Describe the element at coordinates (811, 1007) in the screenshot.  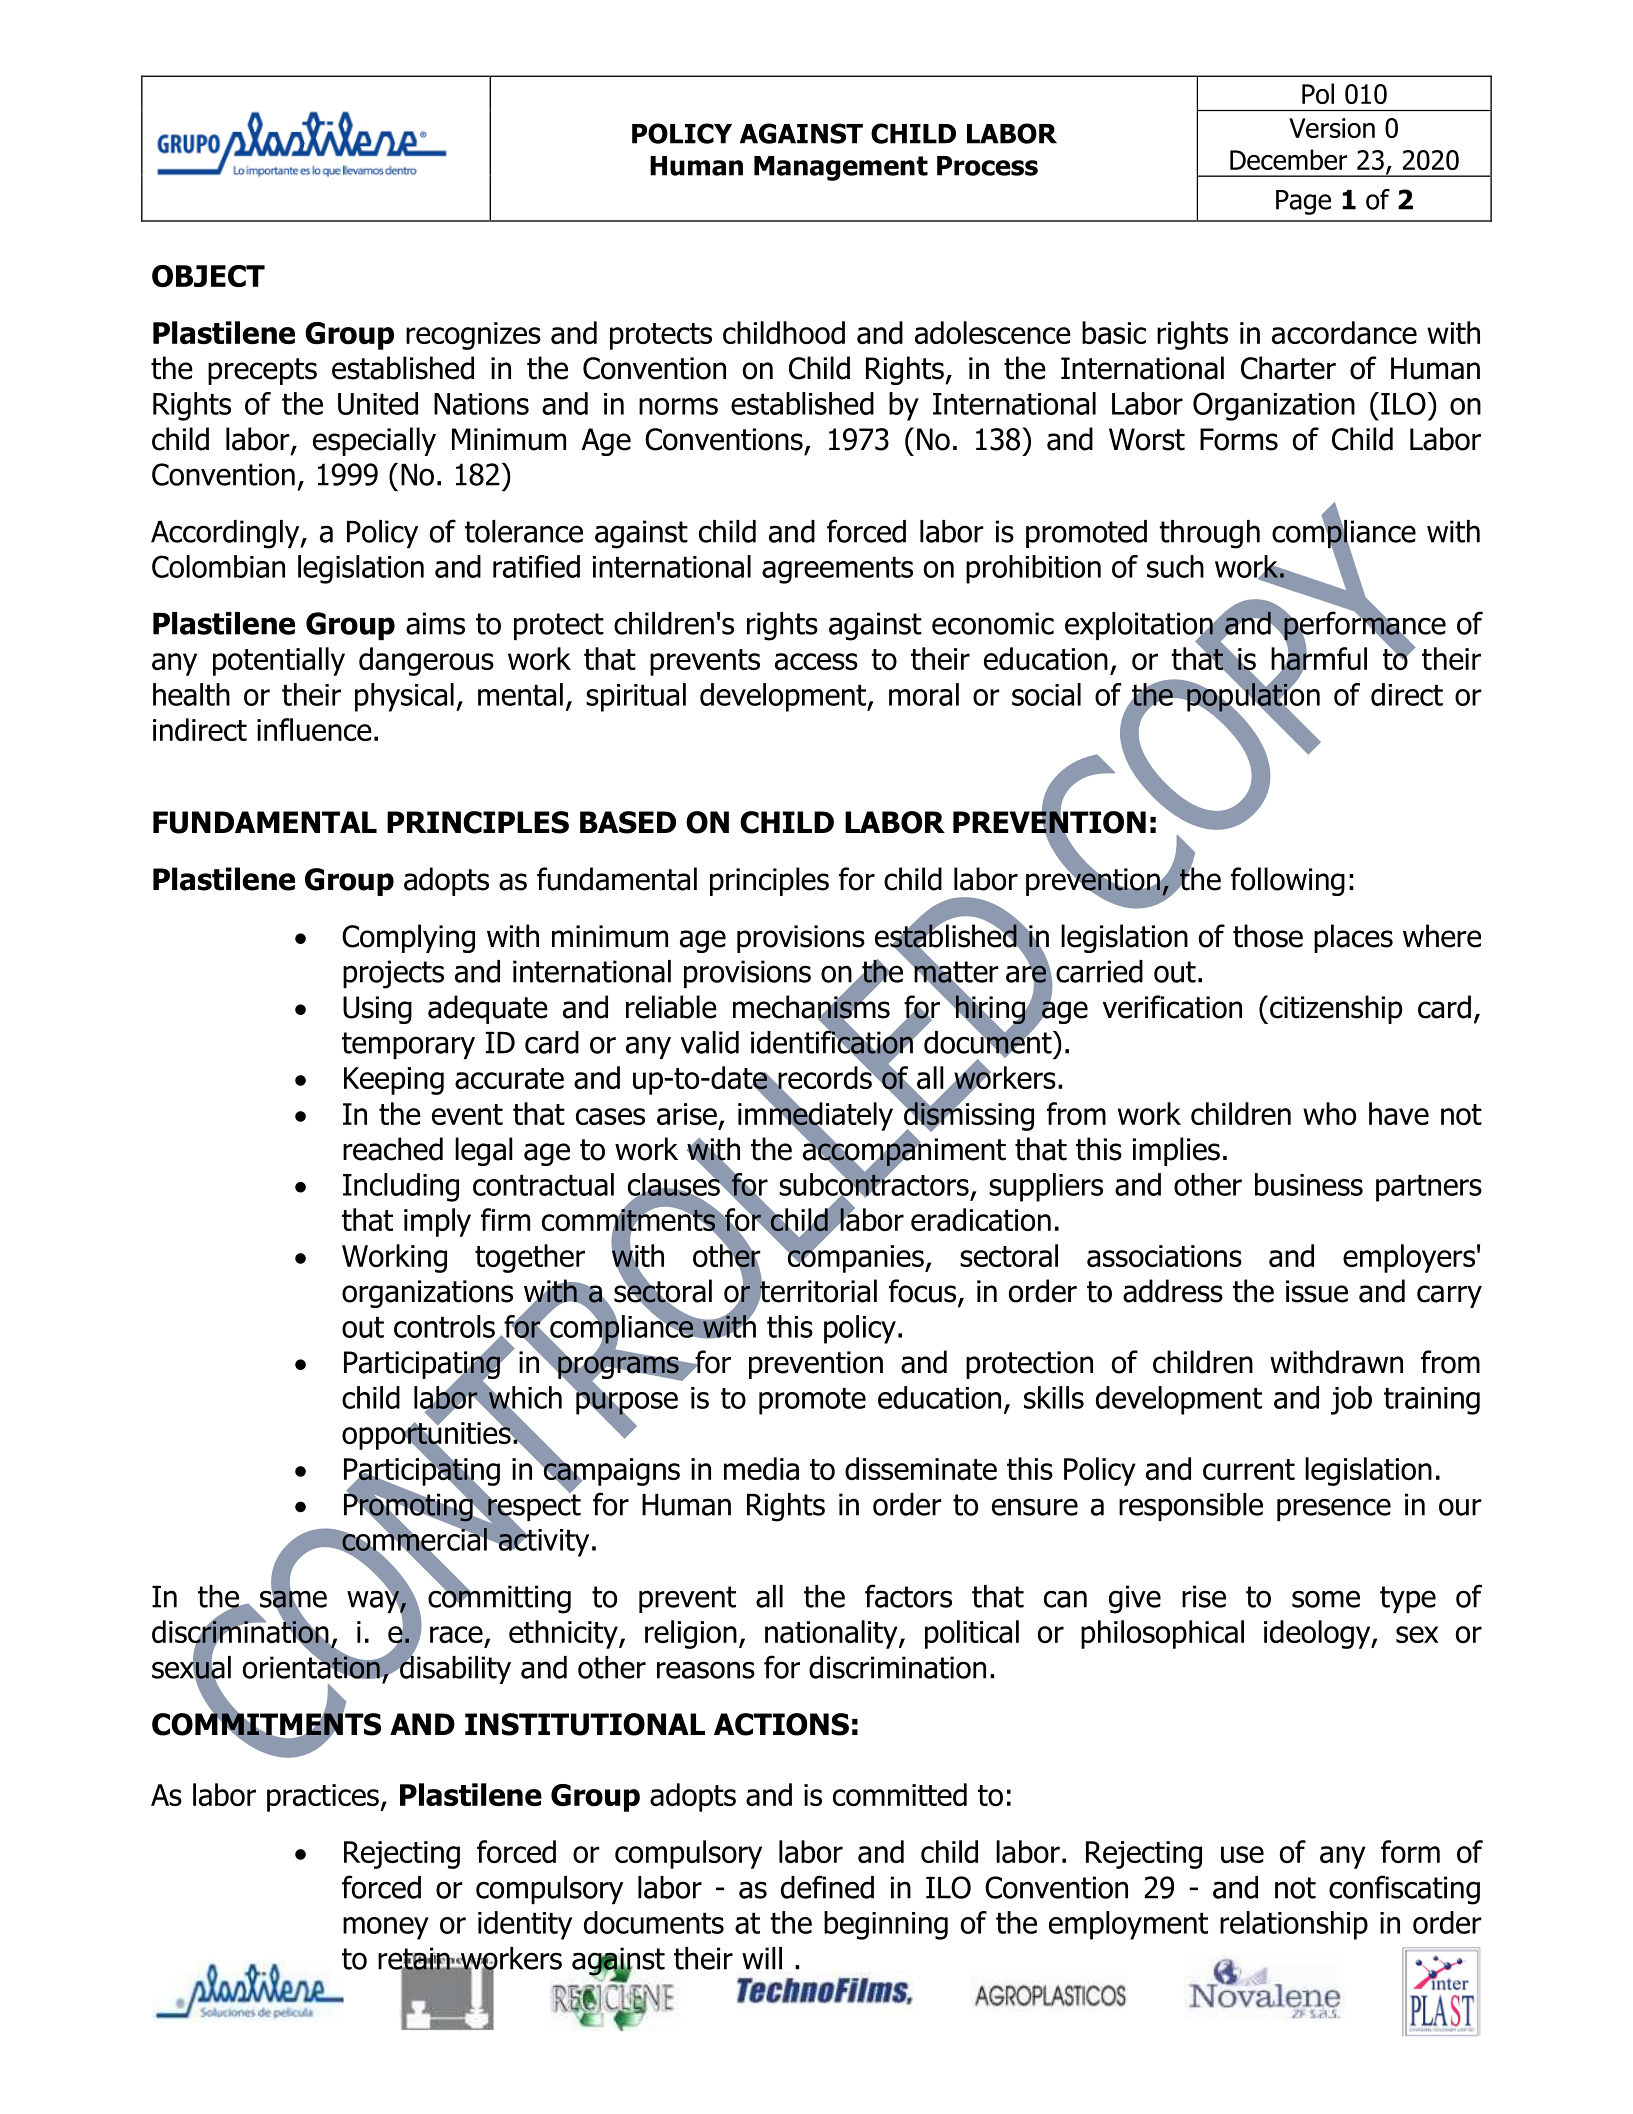
I see `mechanisms` at that location.
